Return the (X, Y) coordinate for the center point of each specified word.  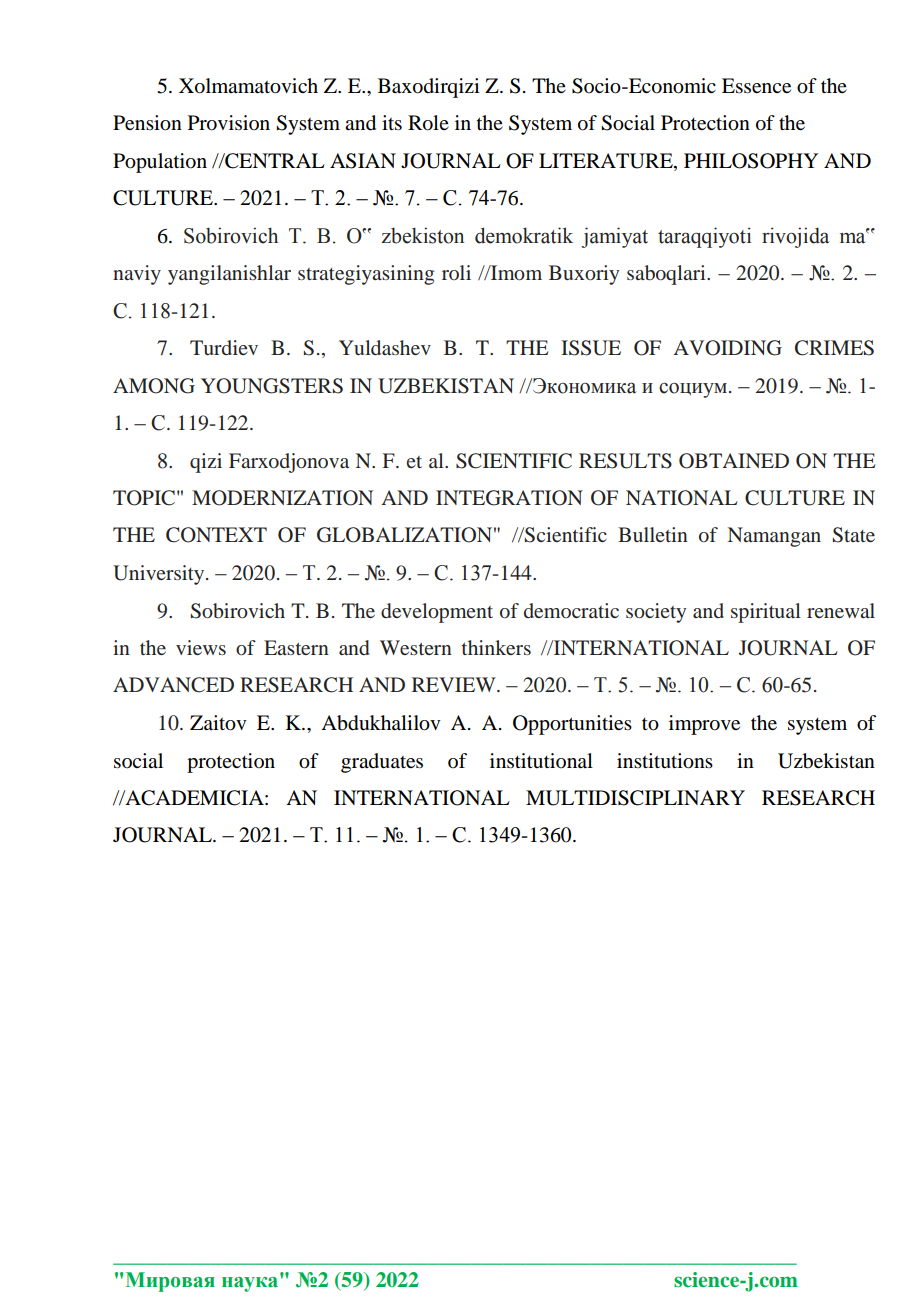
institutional (541, 761)
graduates (382, 763)
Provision (229, 123)
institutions (665, 761)
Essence (756, 86)
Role (428, 123)
